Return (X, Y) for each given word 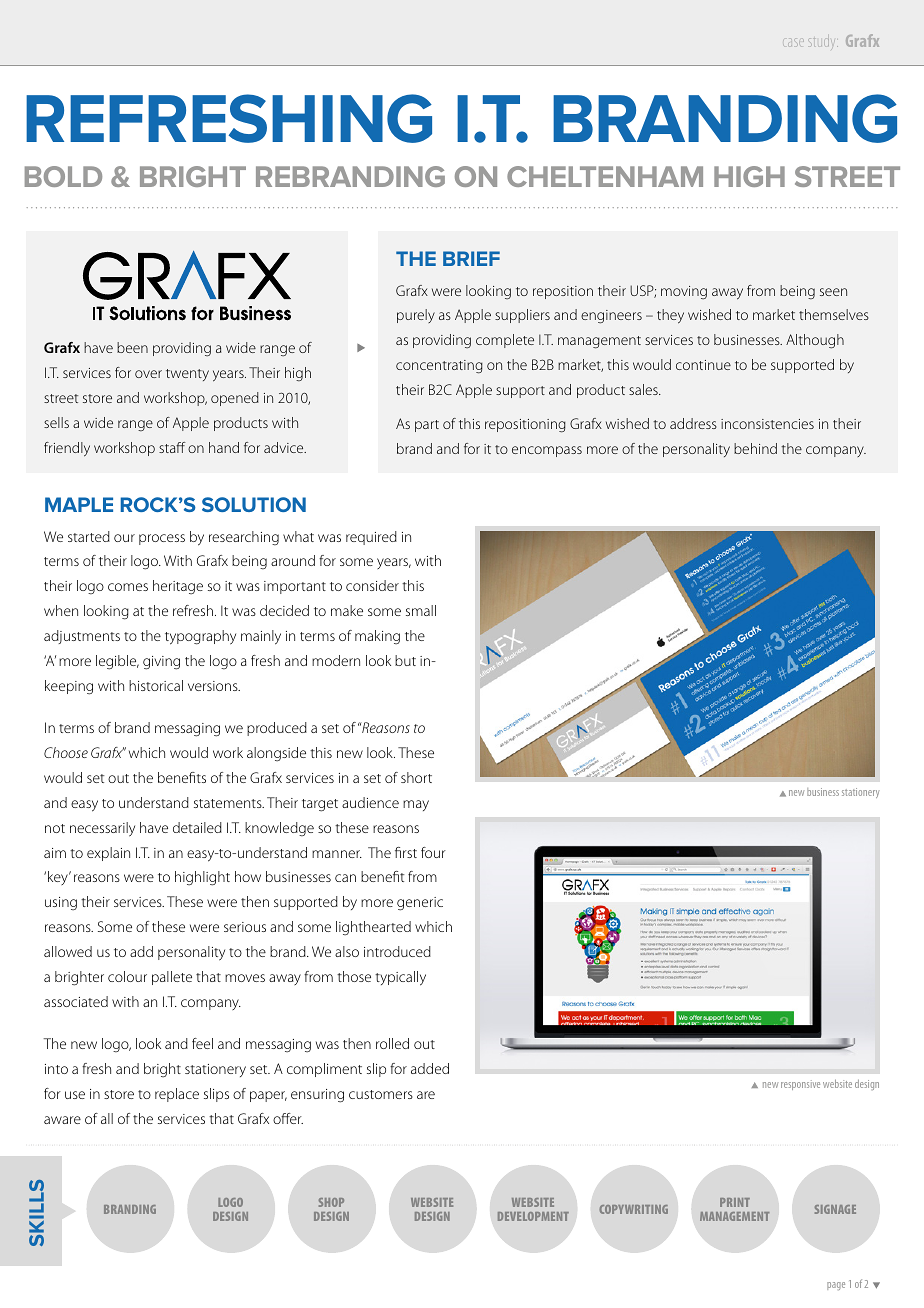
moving (684, 292)
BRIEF (471, 258)
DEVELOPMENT (533, 1216)
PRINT (735, 1202)
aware (62, 1120)
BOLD (63, 176)
